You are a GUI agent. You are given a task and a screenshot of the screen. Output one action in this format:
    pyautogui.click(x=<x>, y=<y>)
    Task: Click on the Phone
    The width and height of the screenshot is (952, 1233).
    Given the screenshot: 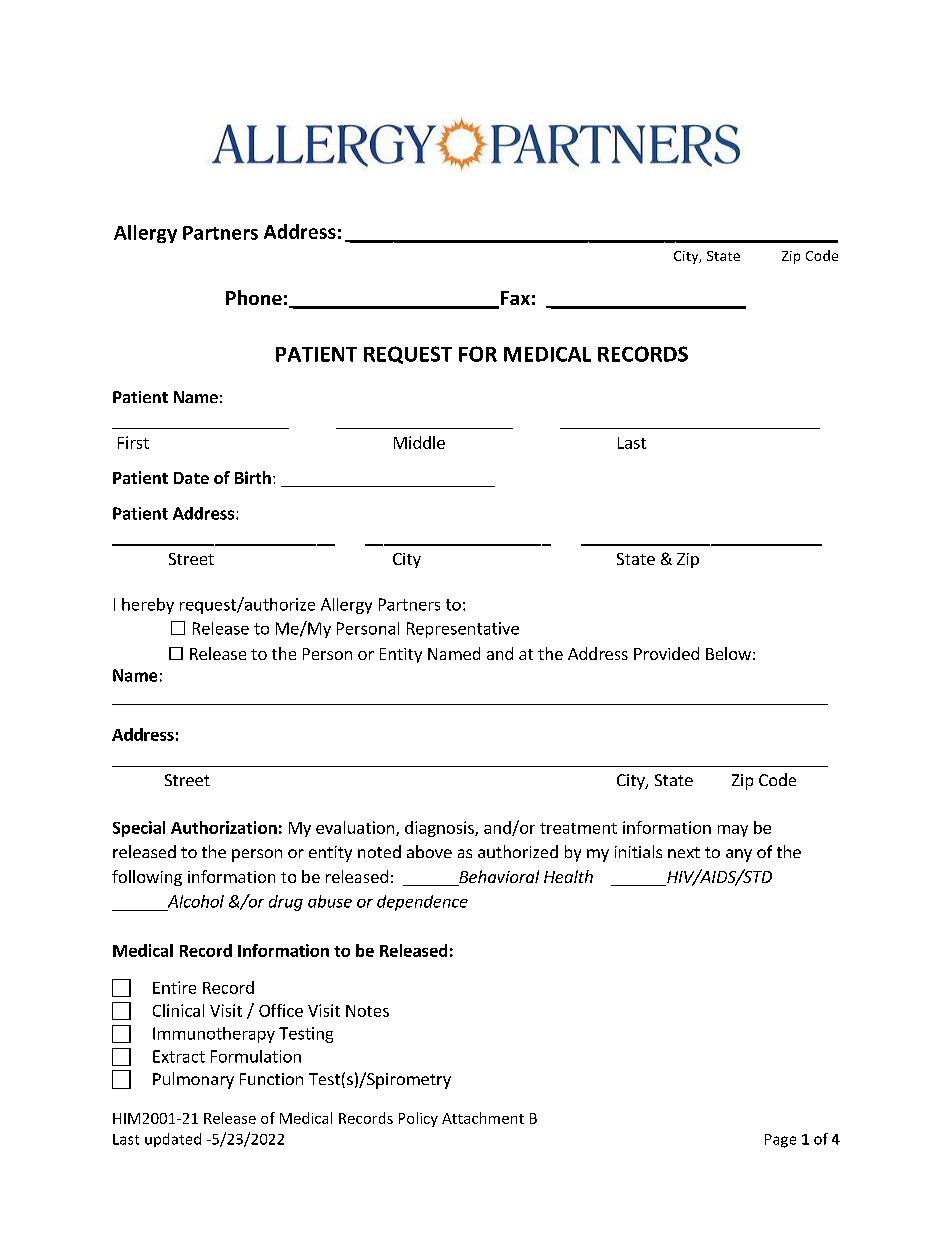 What is the action you would take?
    pyautogui.click(x=254, y=297)
